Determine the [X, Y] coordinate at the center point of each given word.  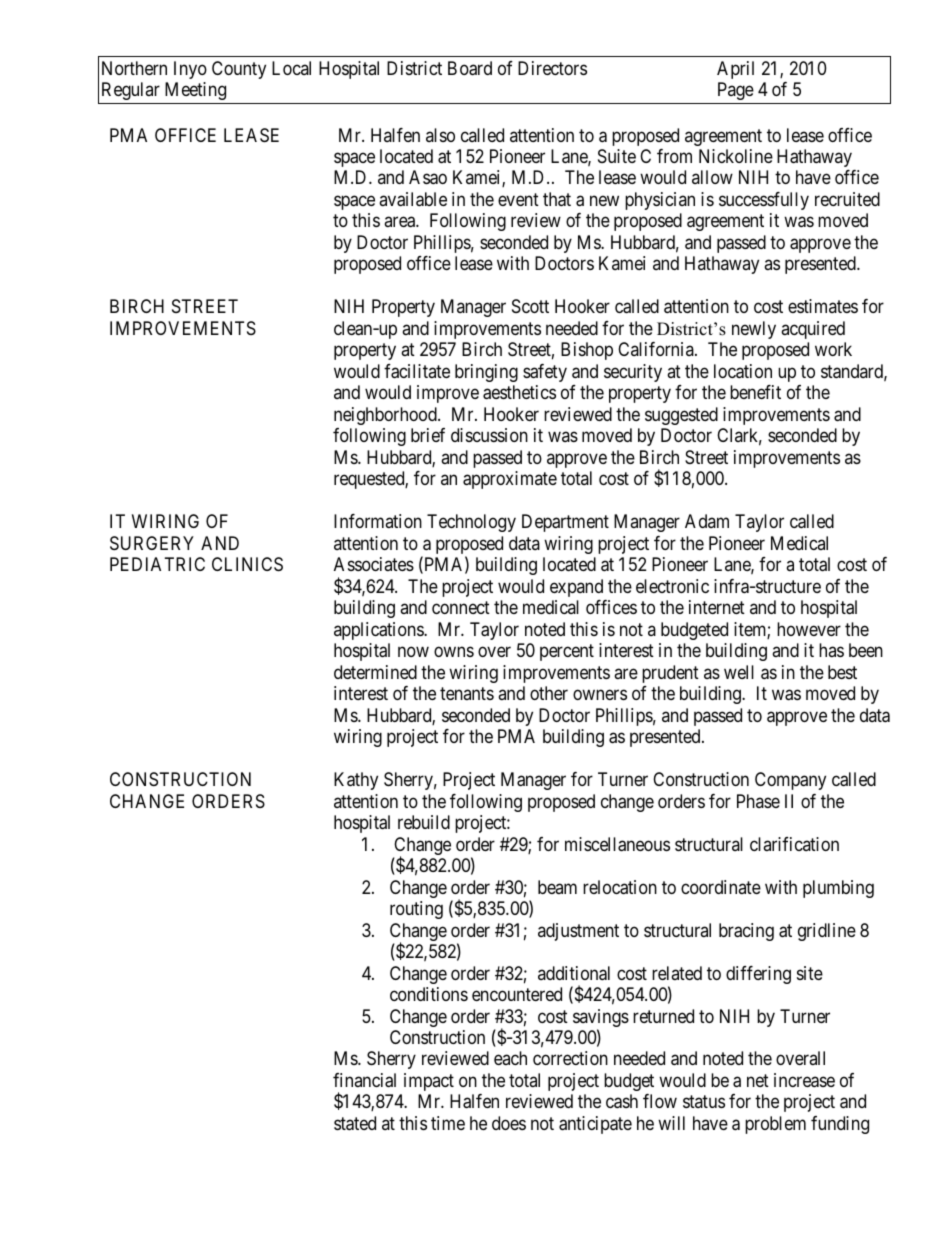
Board [470, 68]
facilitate [417, 371]
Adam [707, 521]
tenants [467, 693]
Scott [530, 306]
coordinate [721, 887]
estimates [823, 306]
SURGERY [152, 543]
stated [355, 1123]
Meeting [195, 91]
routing [416, 910]
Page [736, 91]
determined [375, 672]
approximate [510, 480]
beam [557, 887]
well [739, 672]
